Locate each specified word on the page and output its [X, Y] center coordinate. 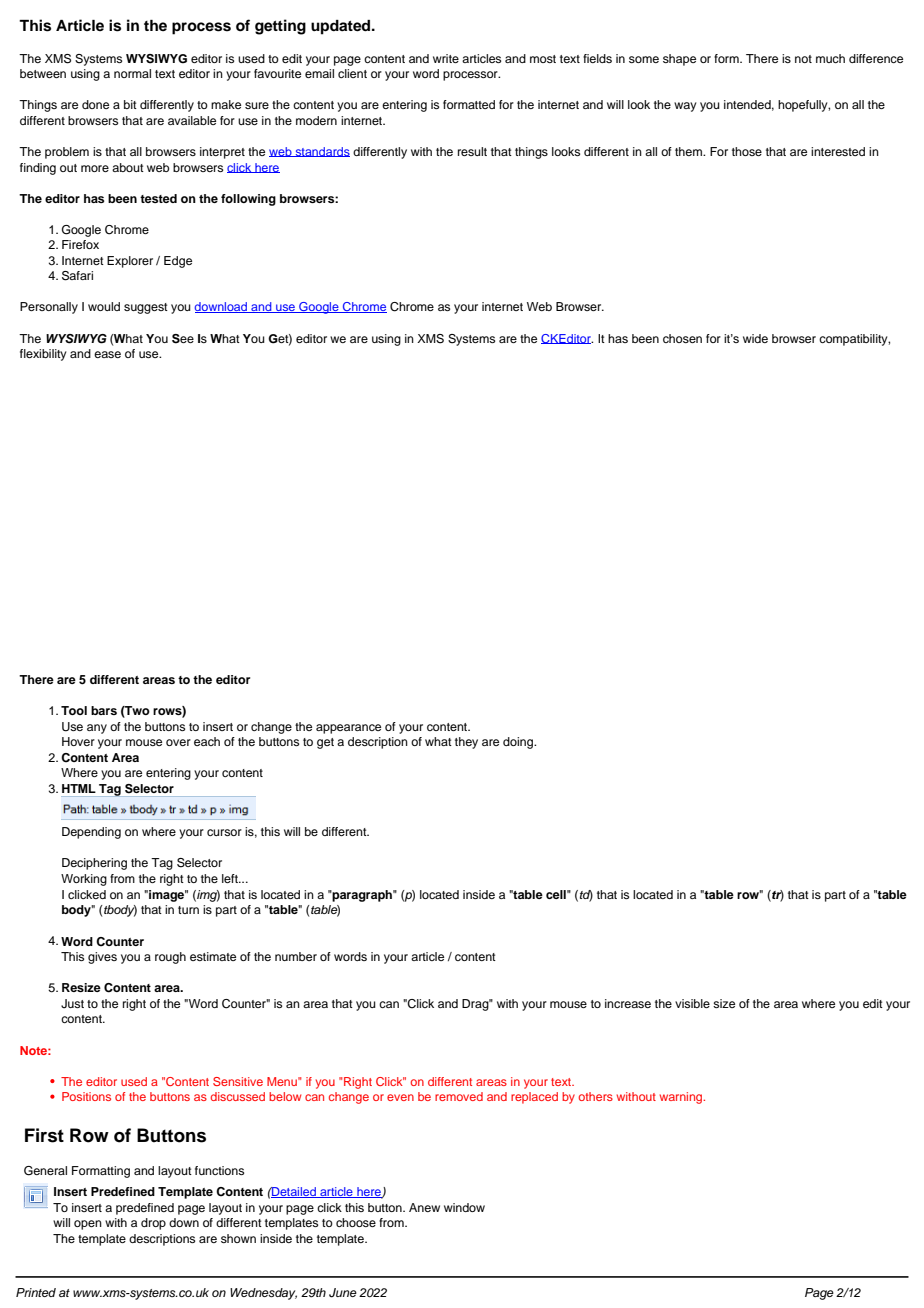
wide [755, 338]
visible [692, 1003]
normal [132, 73]
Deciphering [94, 864]
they [466, 743]
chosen [682, 338]
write [446, 58]
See [183, 339]
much [830, 58]
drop [153, 1224]
